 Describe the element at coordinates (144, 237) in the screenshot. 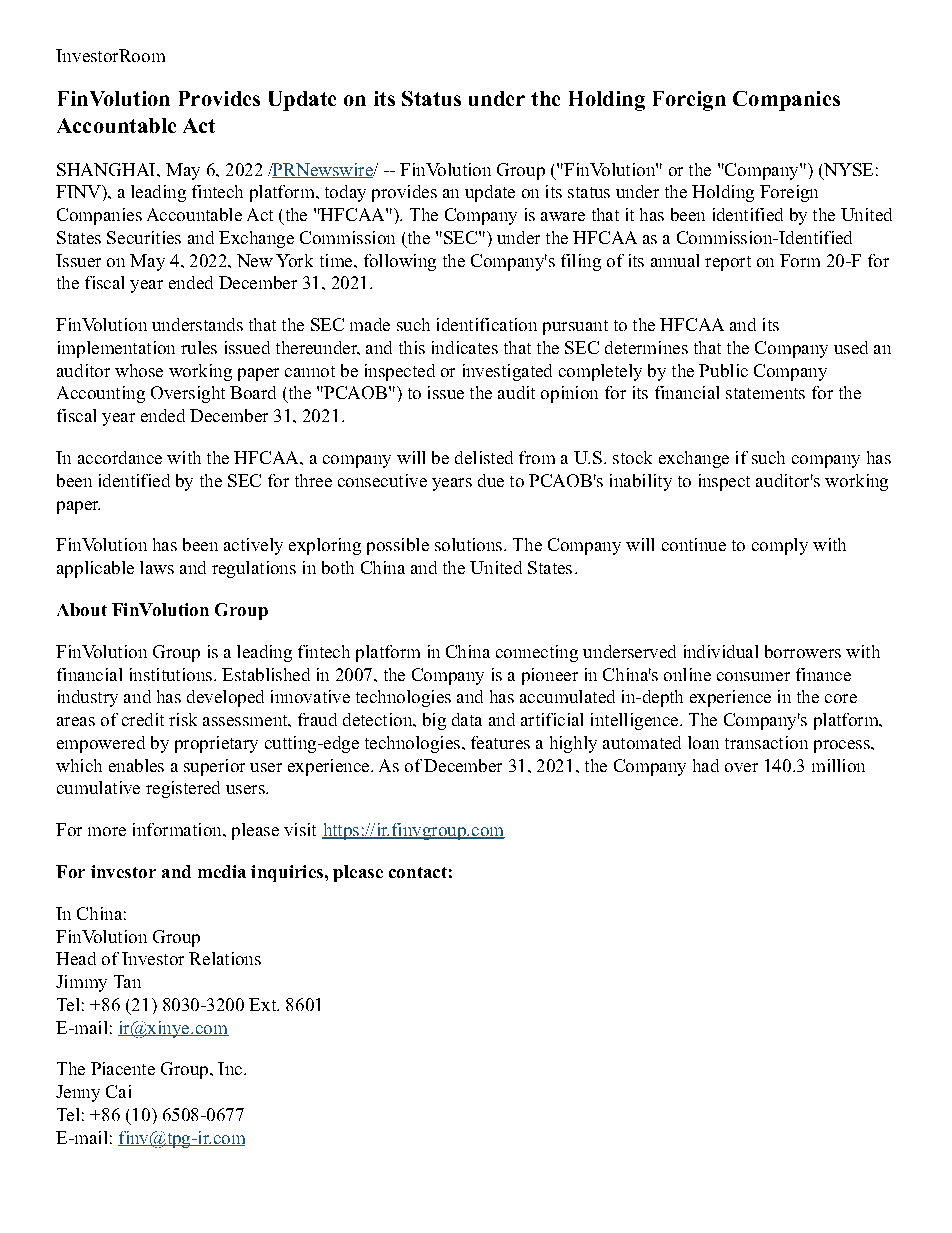

I see `Securities` at that location.
